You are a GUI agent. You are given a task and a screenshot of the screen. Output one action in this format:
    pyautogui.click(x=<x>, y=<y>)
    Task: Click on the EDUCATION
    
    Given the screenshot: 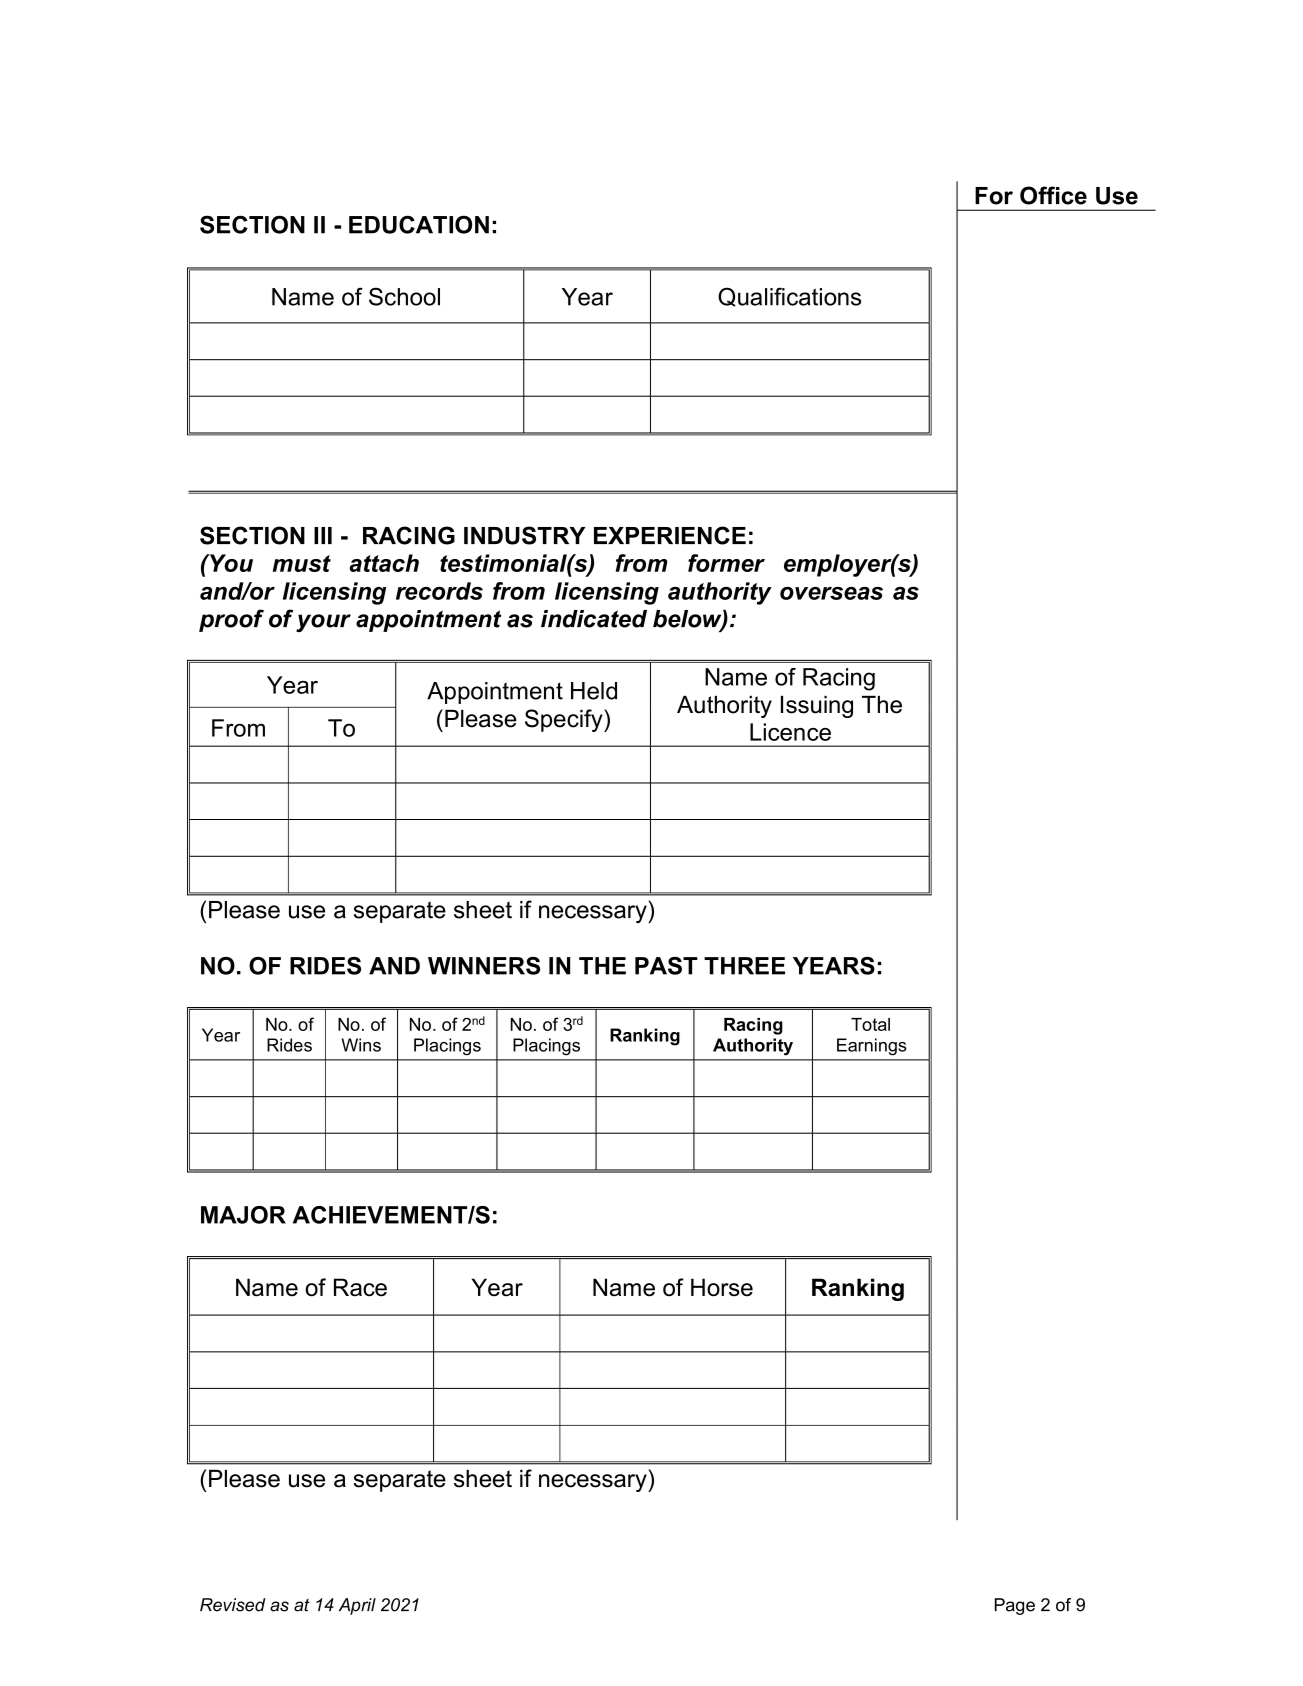 What is the action you would take?
    pyautogui.click(x=419, y=224)
